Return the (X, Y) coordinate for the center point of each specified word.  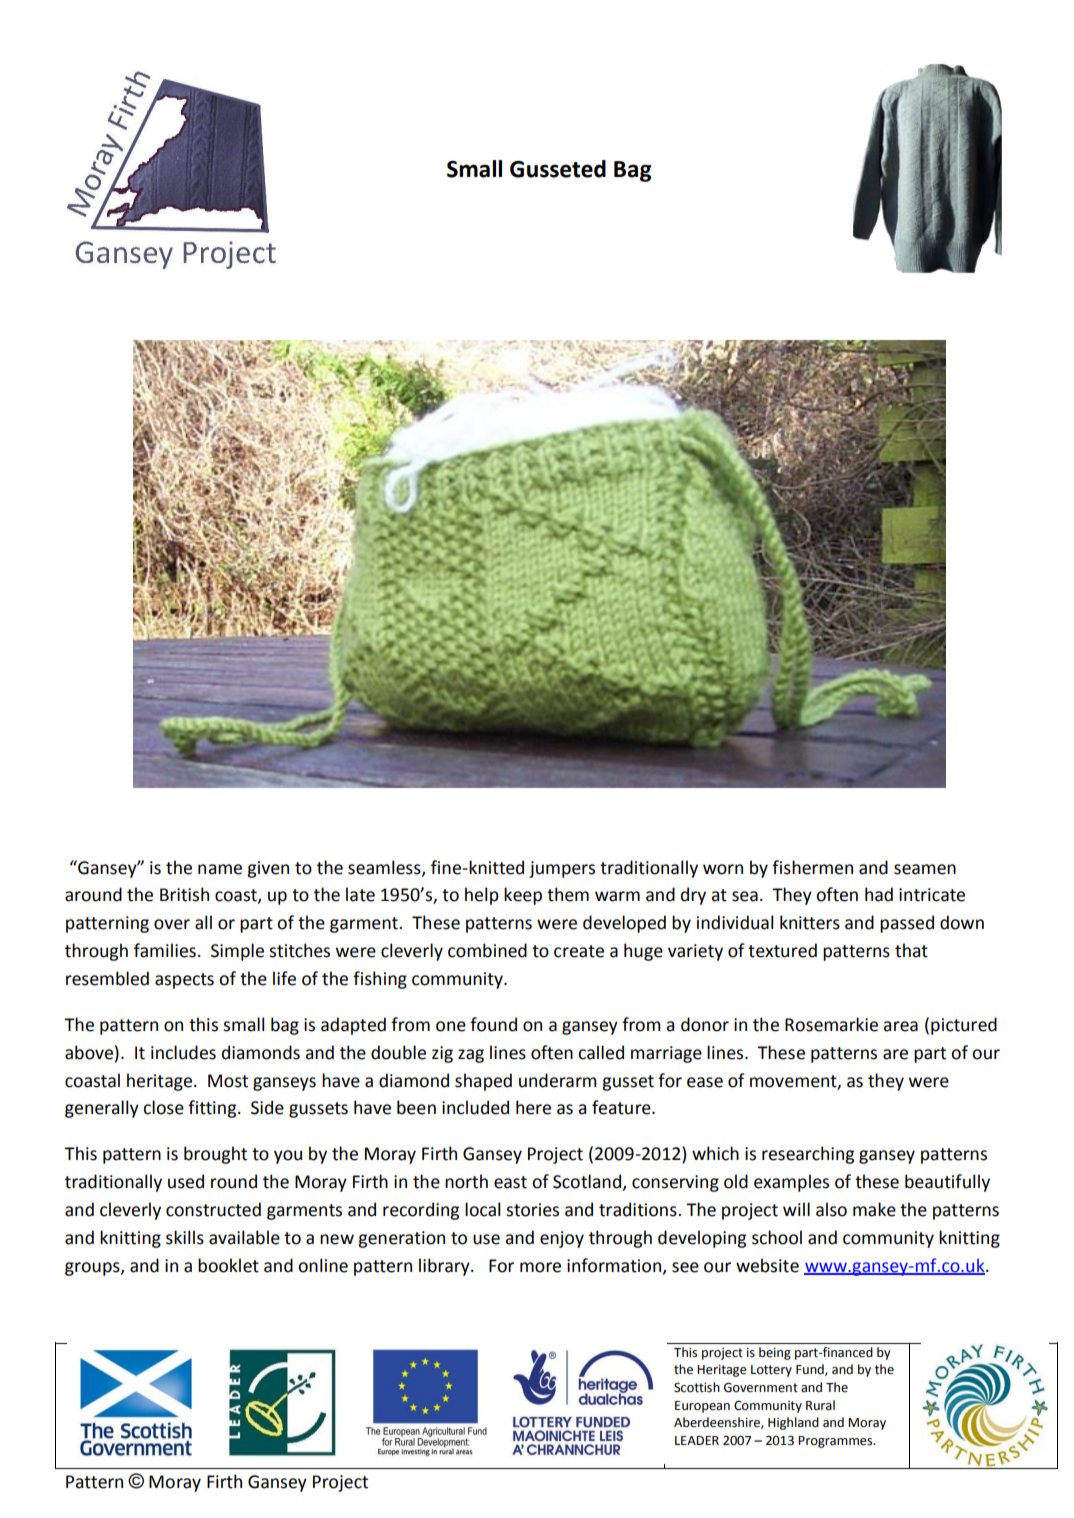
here (533, 1107)
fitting (213, 1109)
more (540, 1267)
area (900, 1026)
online (323, 1265)
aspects (184, 981)
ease (705, 1082)
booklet (228, 1265)
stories (532, 1210)
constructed (213, 1209)
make (874, 1209)
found (493, 1024)
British (184, 894)
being (775, 1353)
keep (523, 896)
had (879, 894)
